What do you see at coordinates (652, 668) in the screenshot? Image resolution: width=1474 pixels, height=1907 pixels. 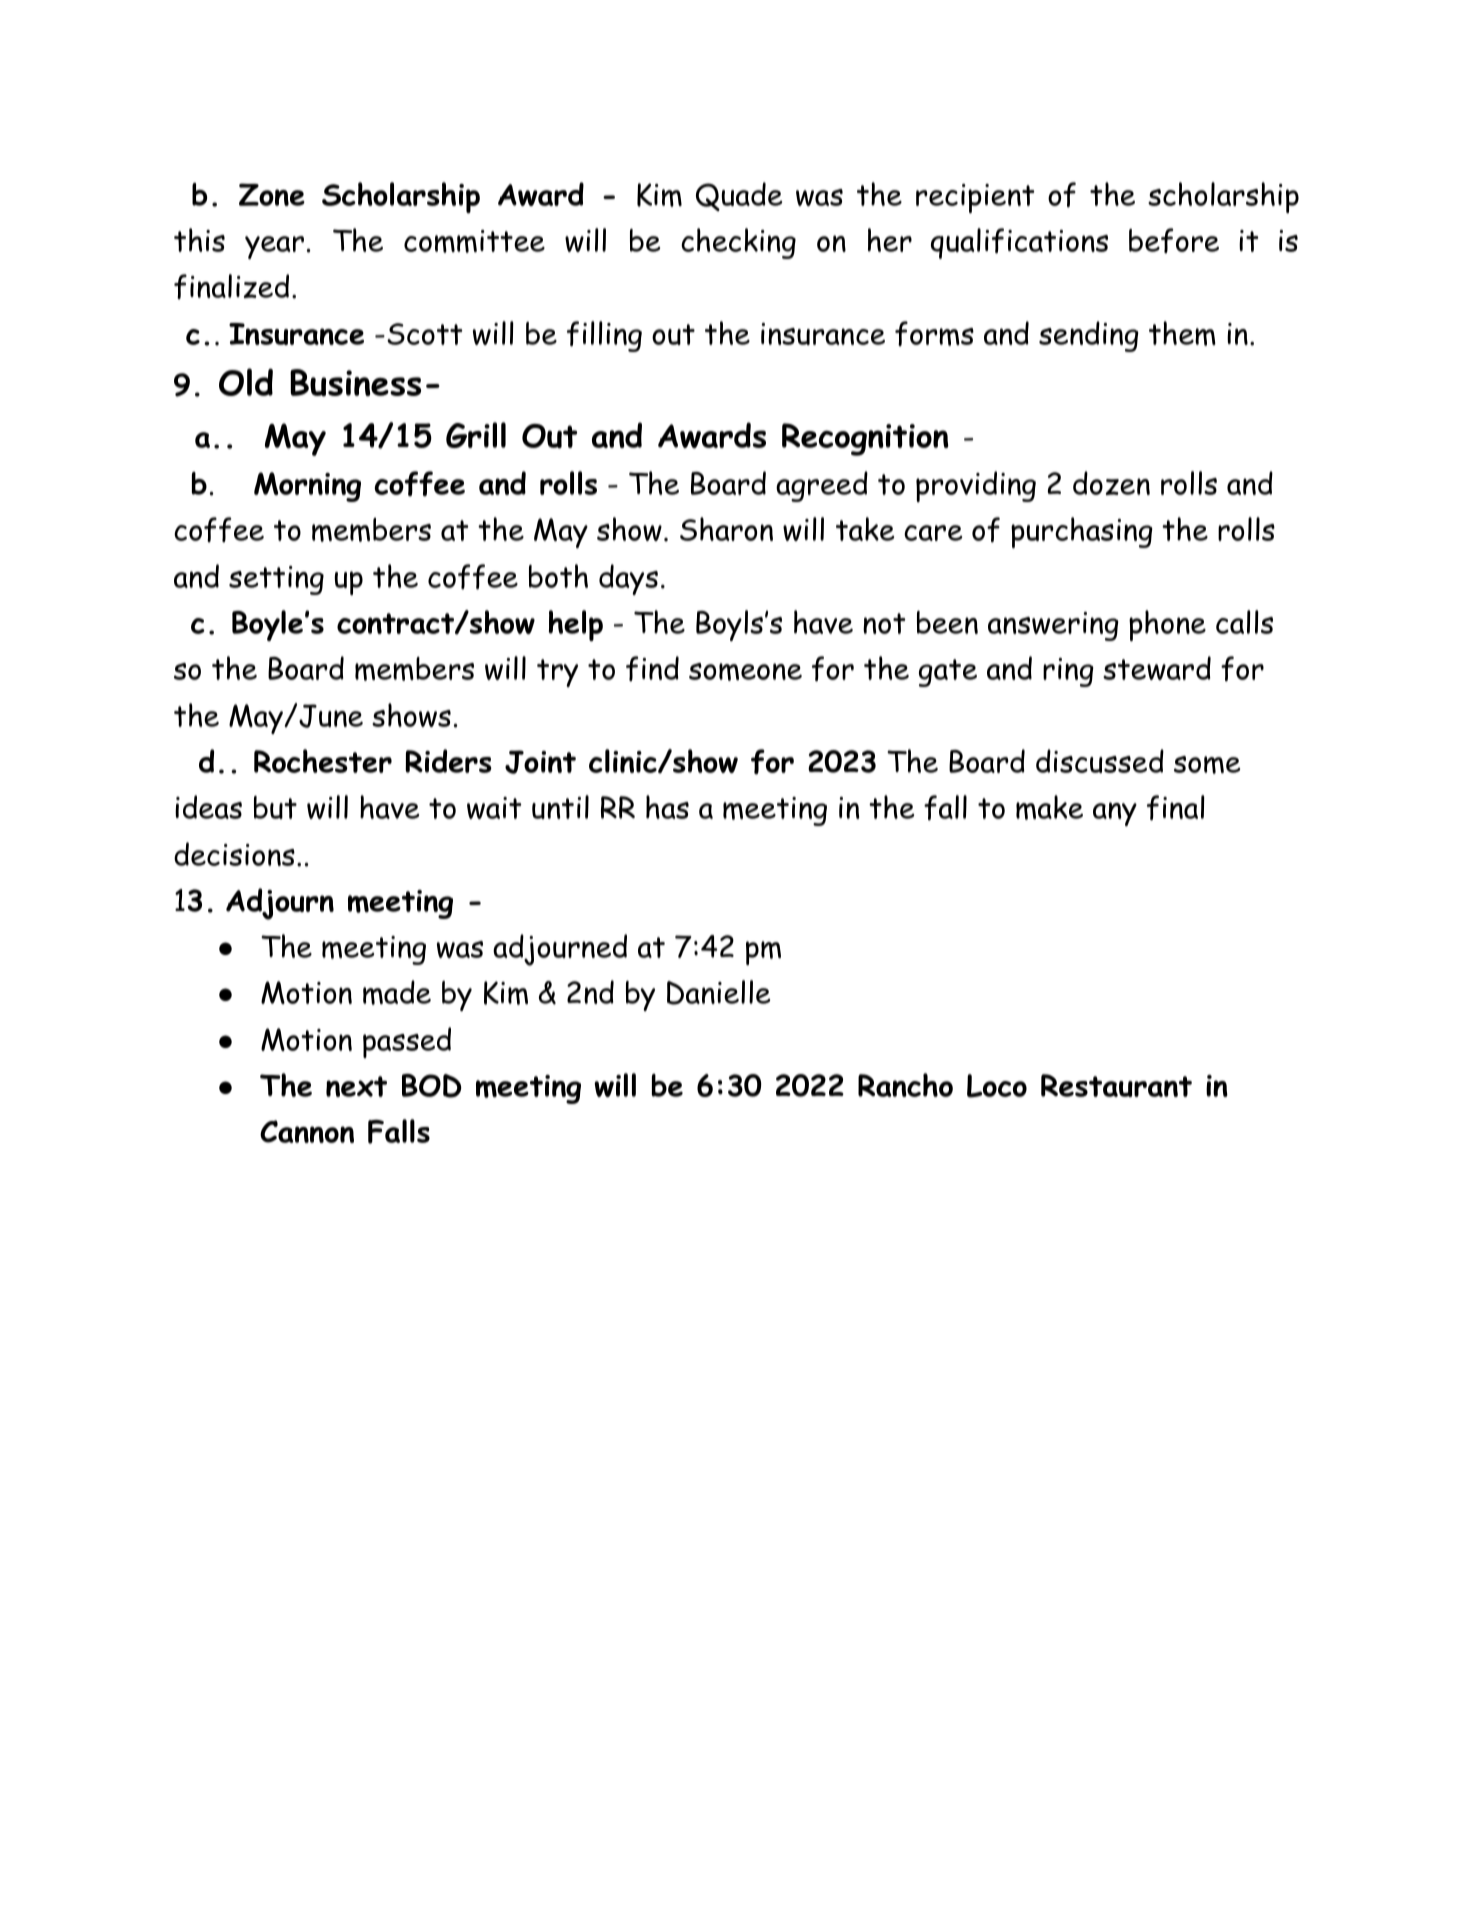 I see `find` at bounding box center [652, 668].
